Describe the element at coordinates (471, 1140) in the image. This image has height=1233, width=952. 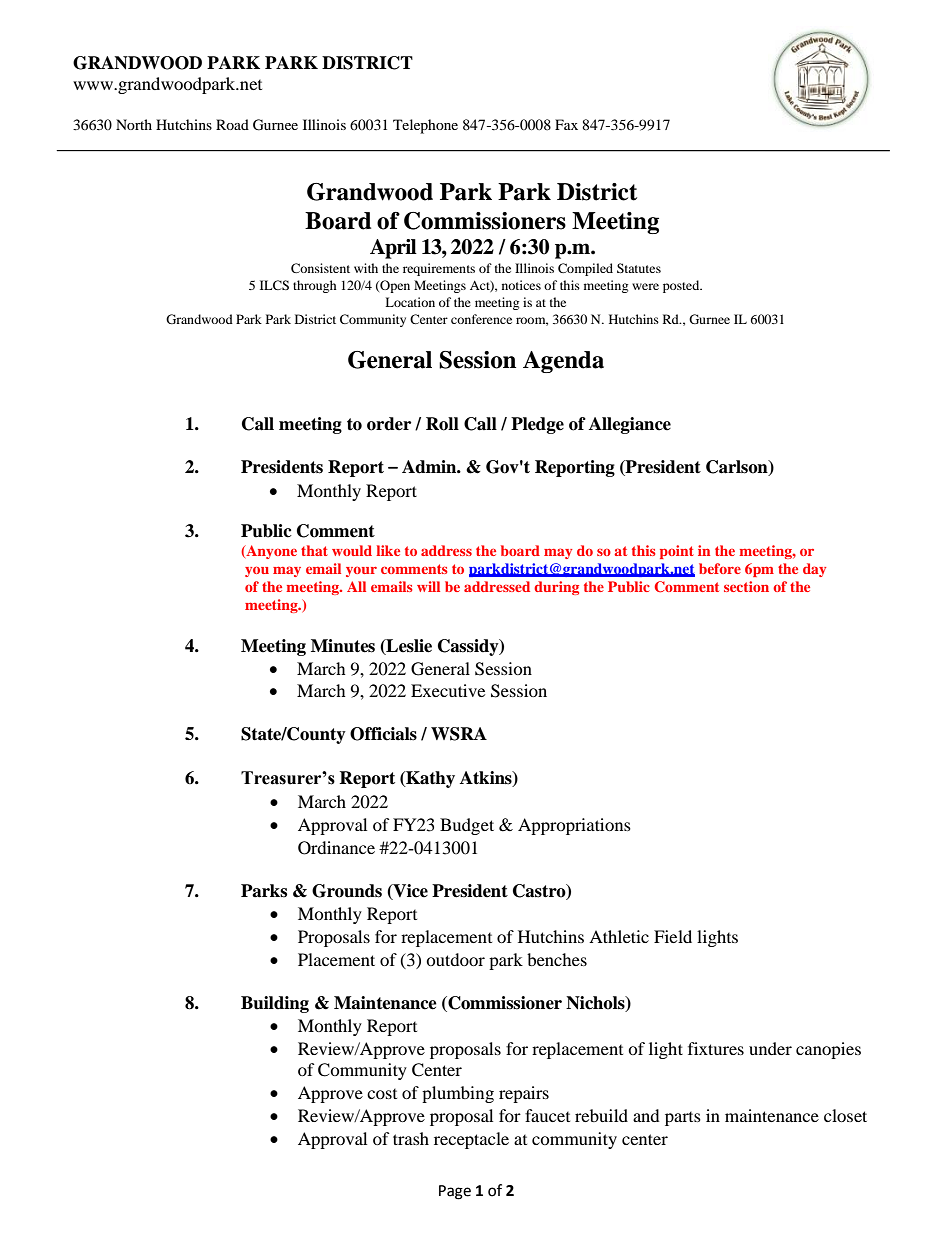
I see `receptacle` at that location.
